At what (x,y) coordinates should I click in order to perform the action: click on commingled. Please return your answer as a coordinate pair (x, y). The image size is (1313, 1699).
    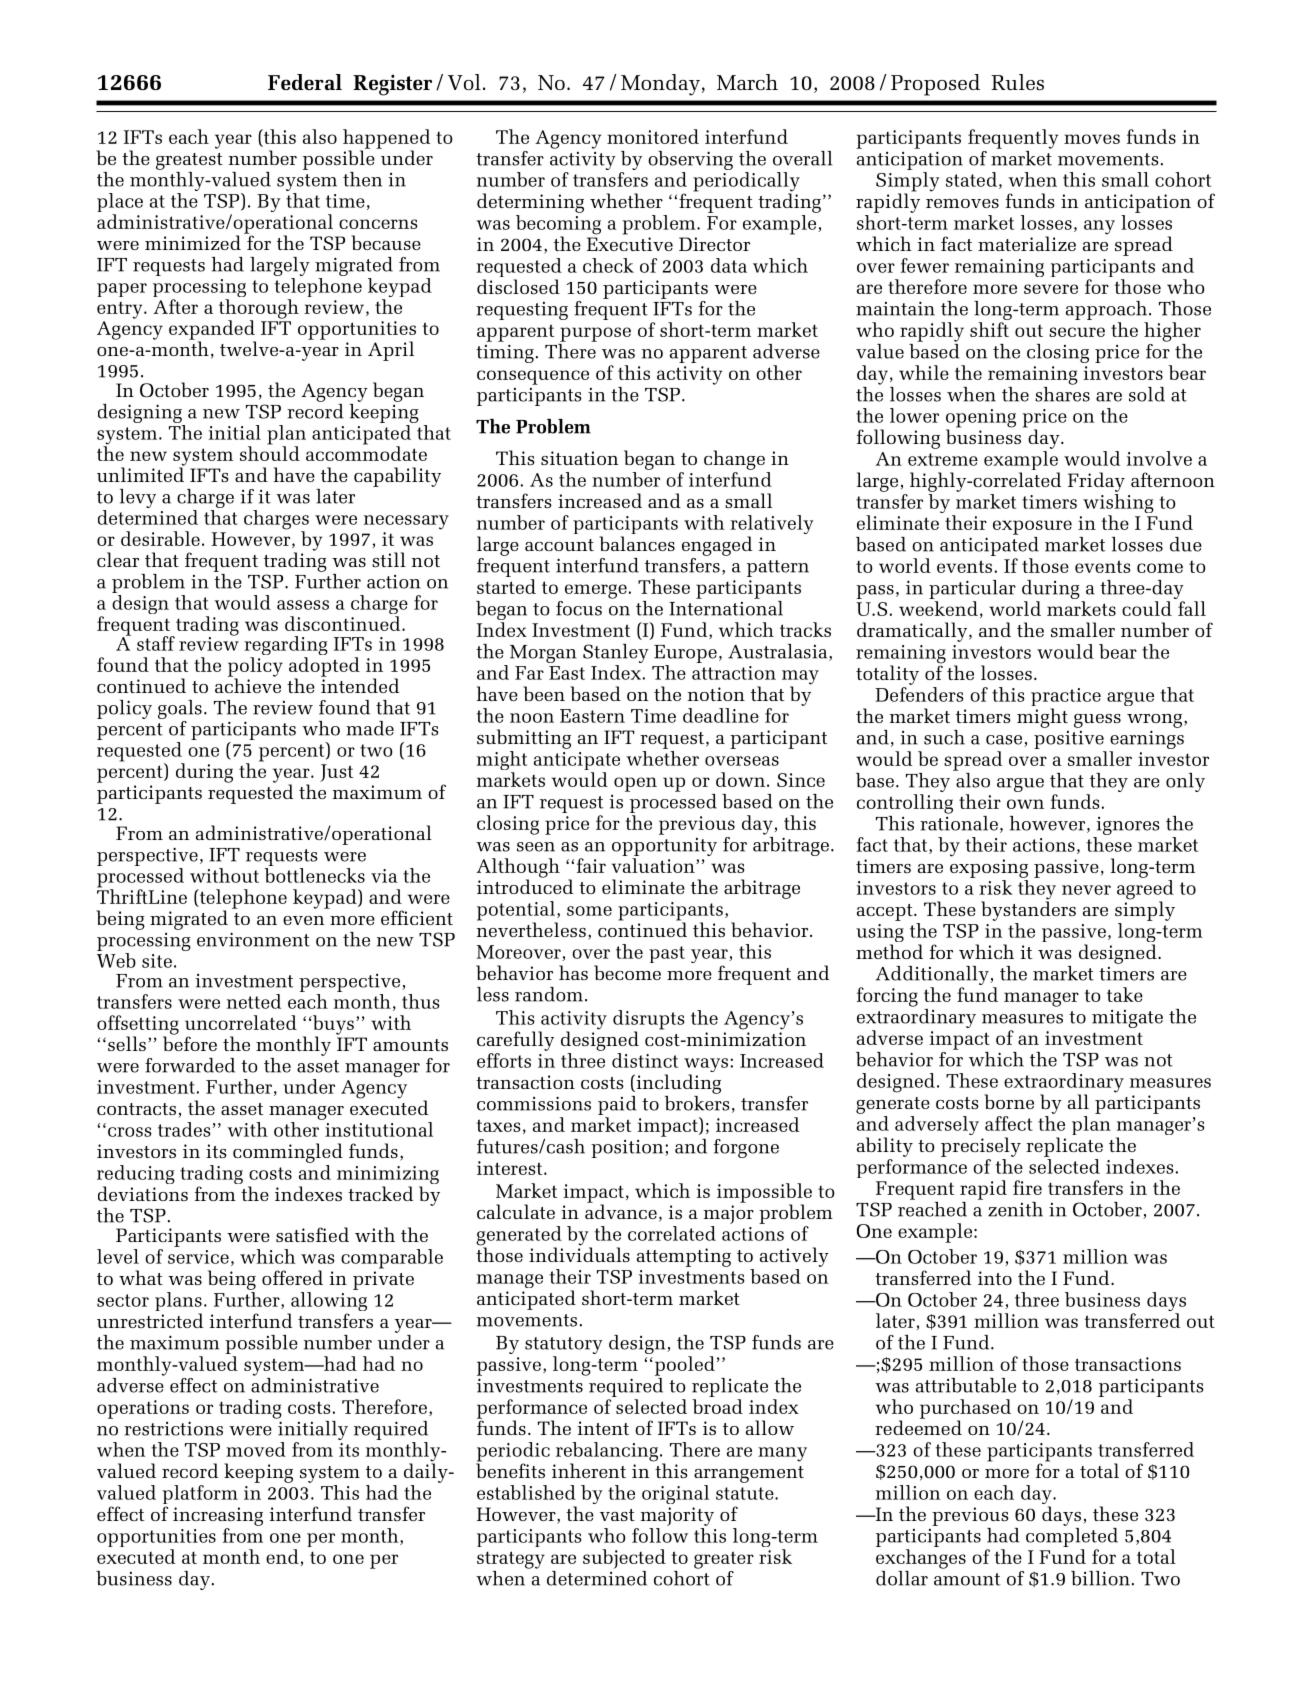
    Looking at the image, I should click on (288, 1153).
